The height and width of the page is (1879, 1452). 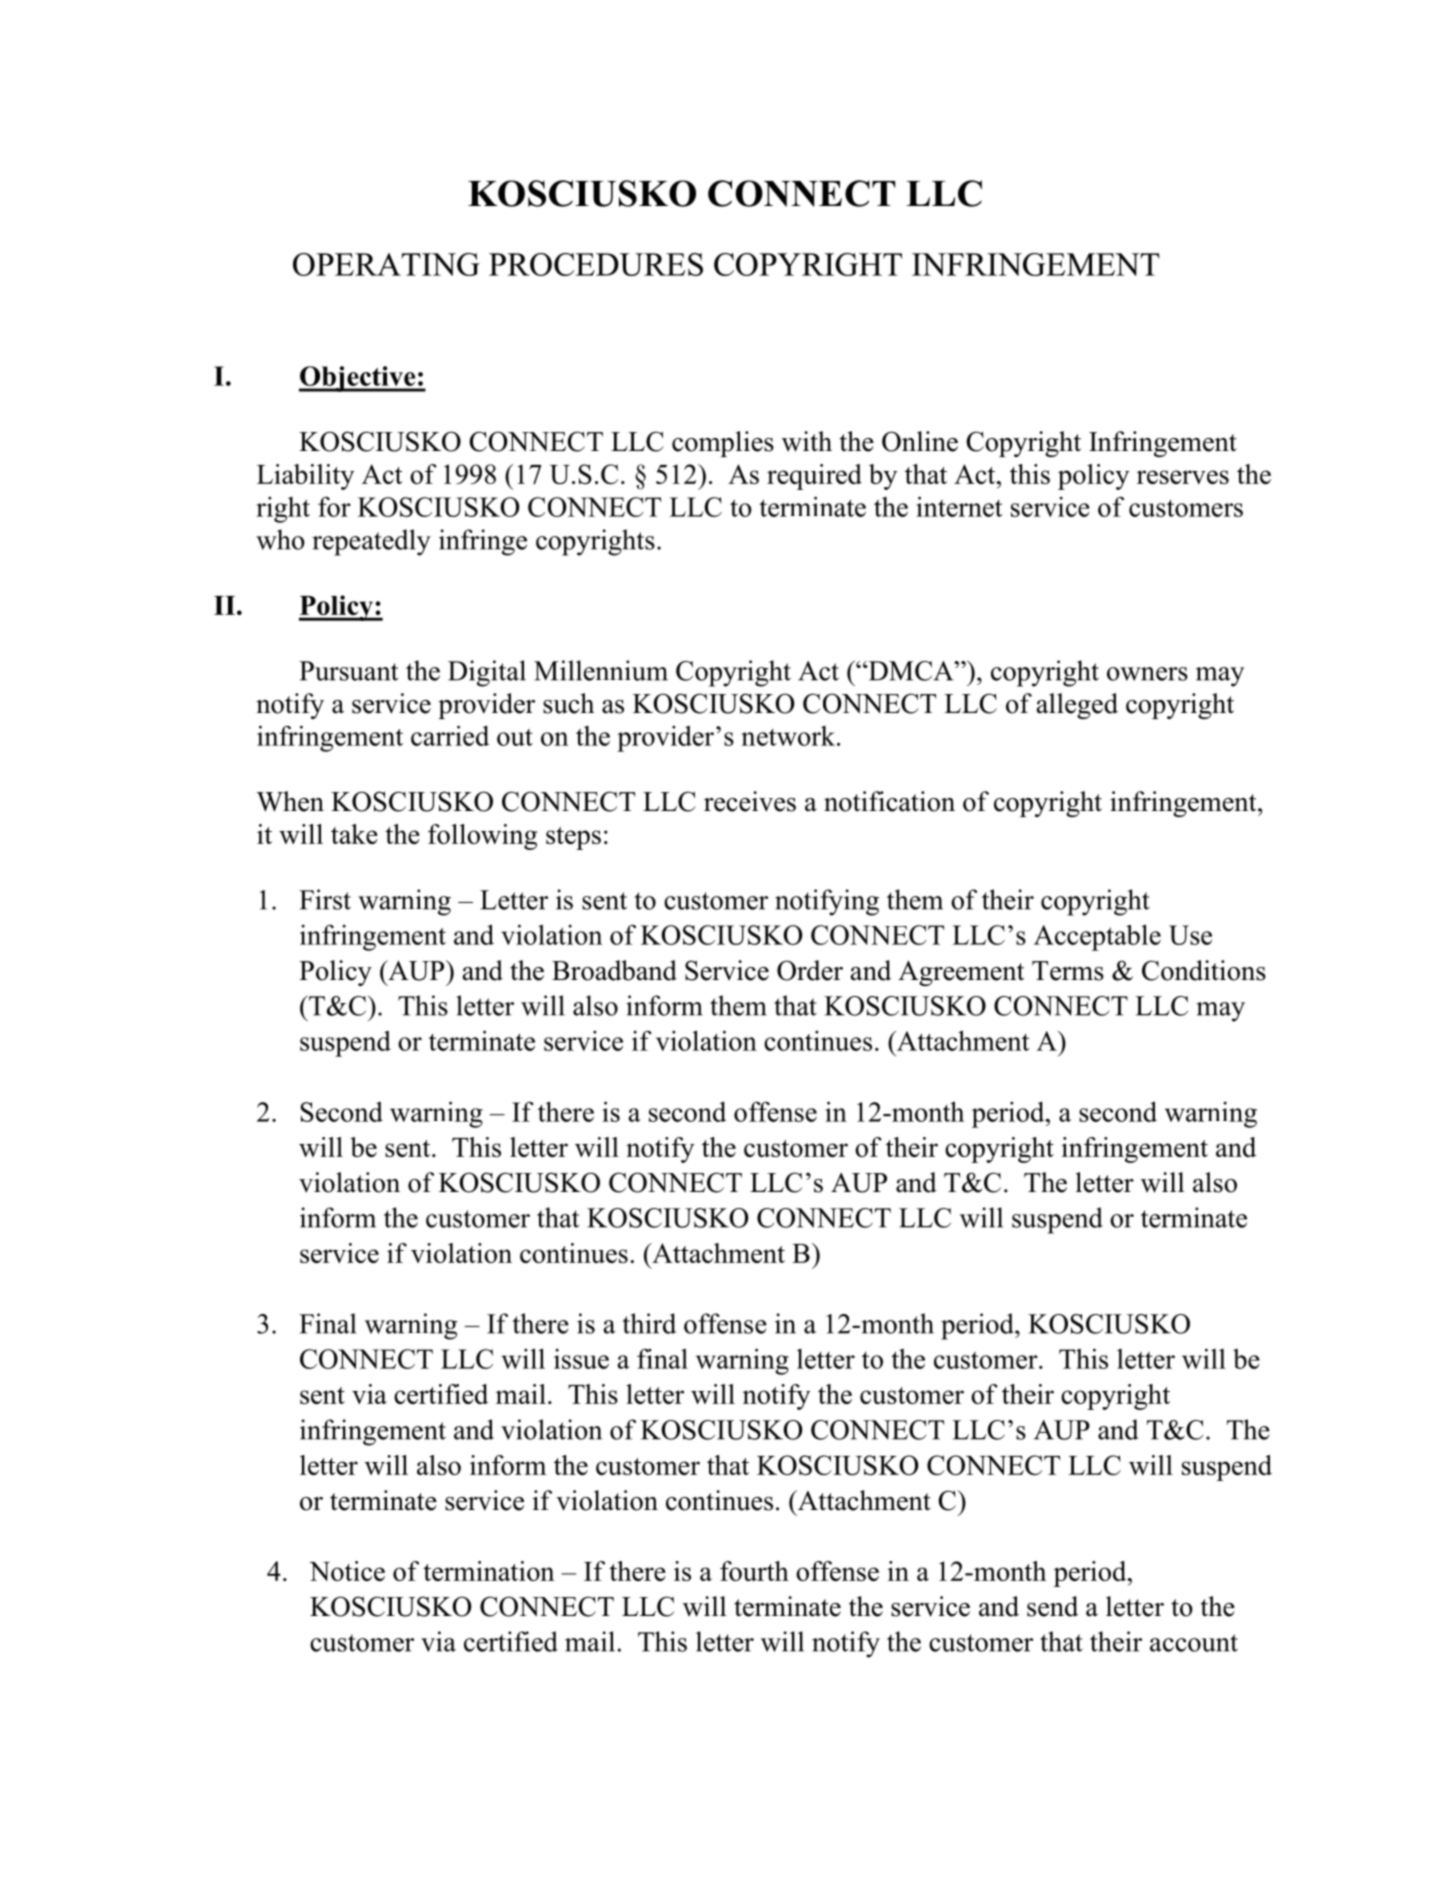 What do you see at coordinates (325, 899) in the page?
I see `First` at bounding box center [325, 899].
